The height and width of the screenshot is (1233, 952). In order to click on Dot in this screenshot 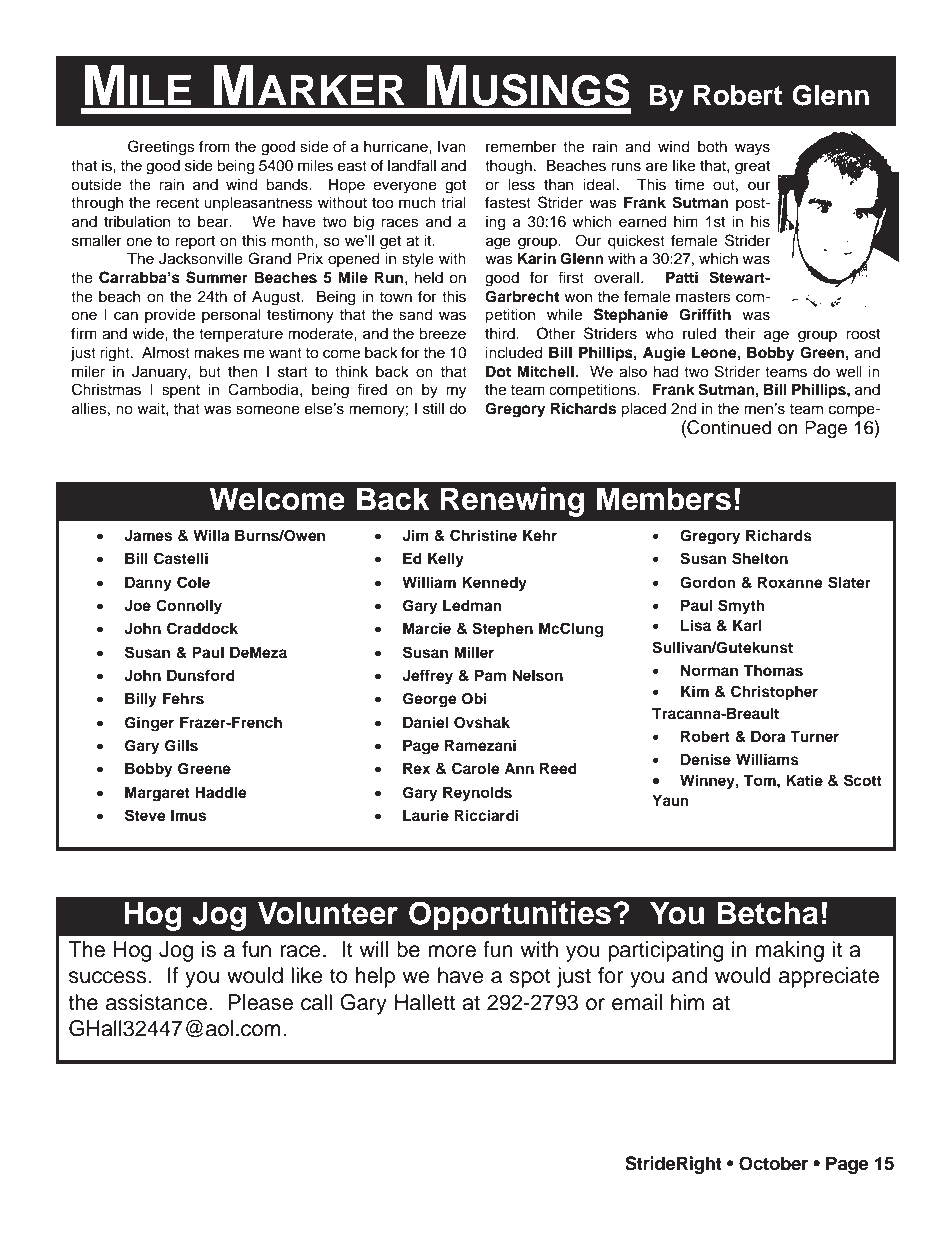, I will do `click(498, 371)`.
